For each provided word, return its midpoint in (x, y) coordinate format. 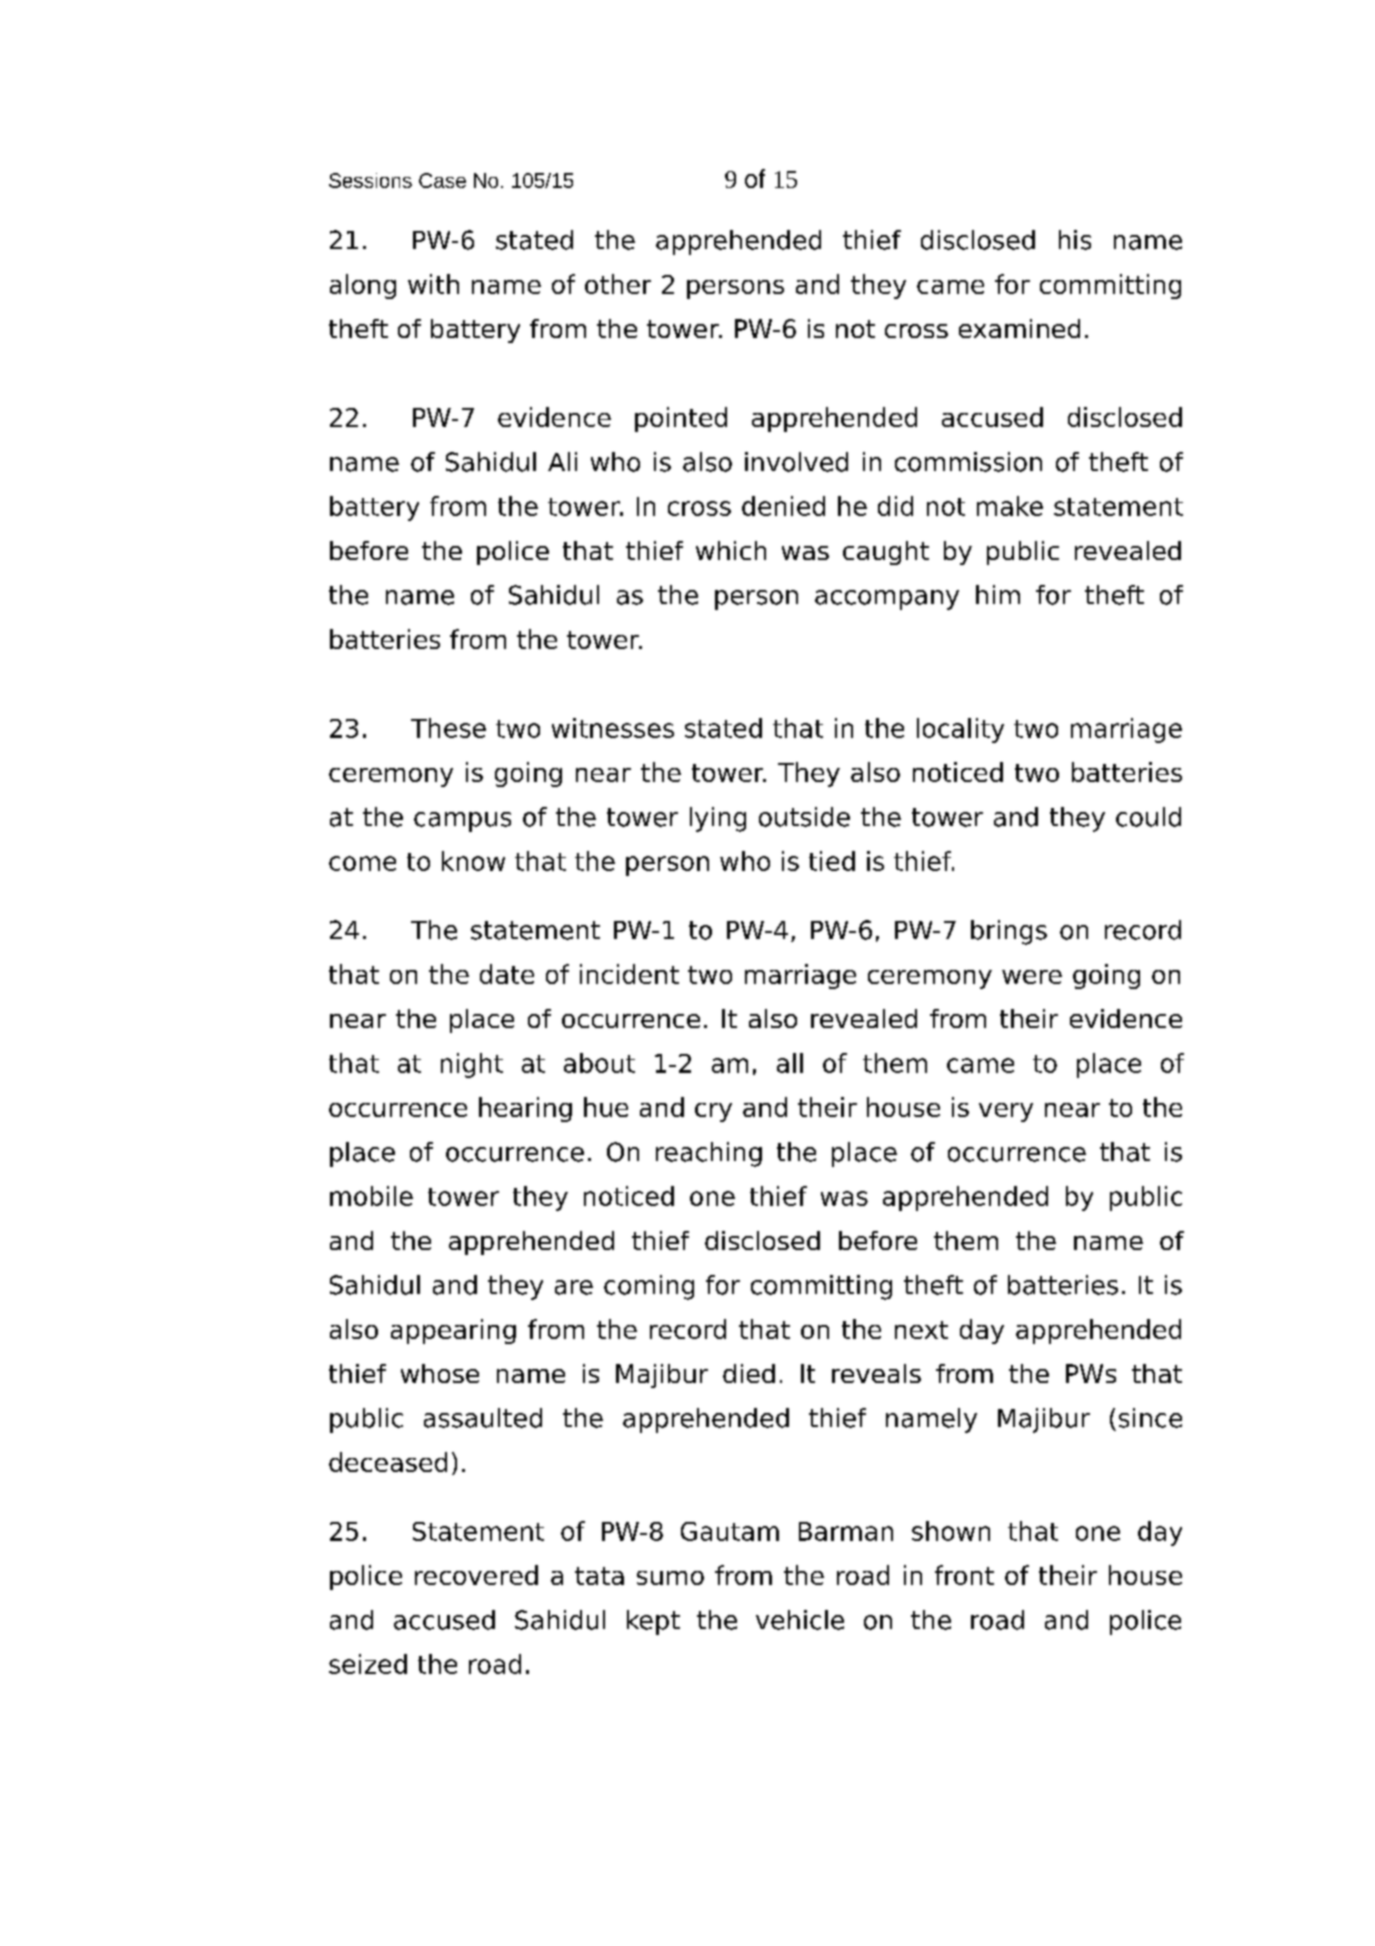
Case (442, 180)
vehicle (800, 1620)
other (618, 284)
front (964, 1575)
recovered (476, 1575)
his (1075, 240)
